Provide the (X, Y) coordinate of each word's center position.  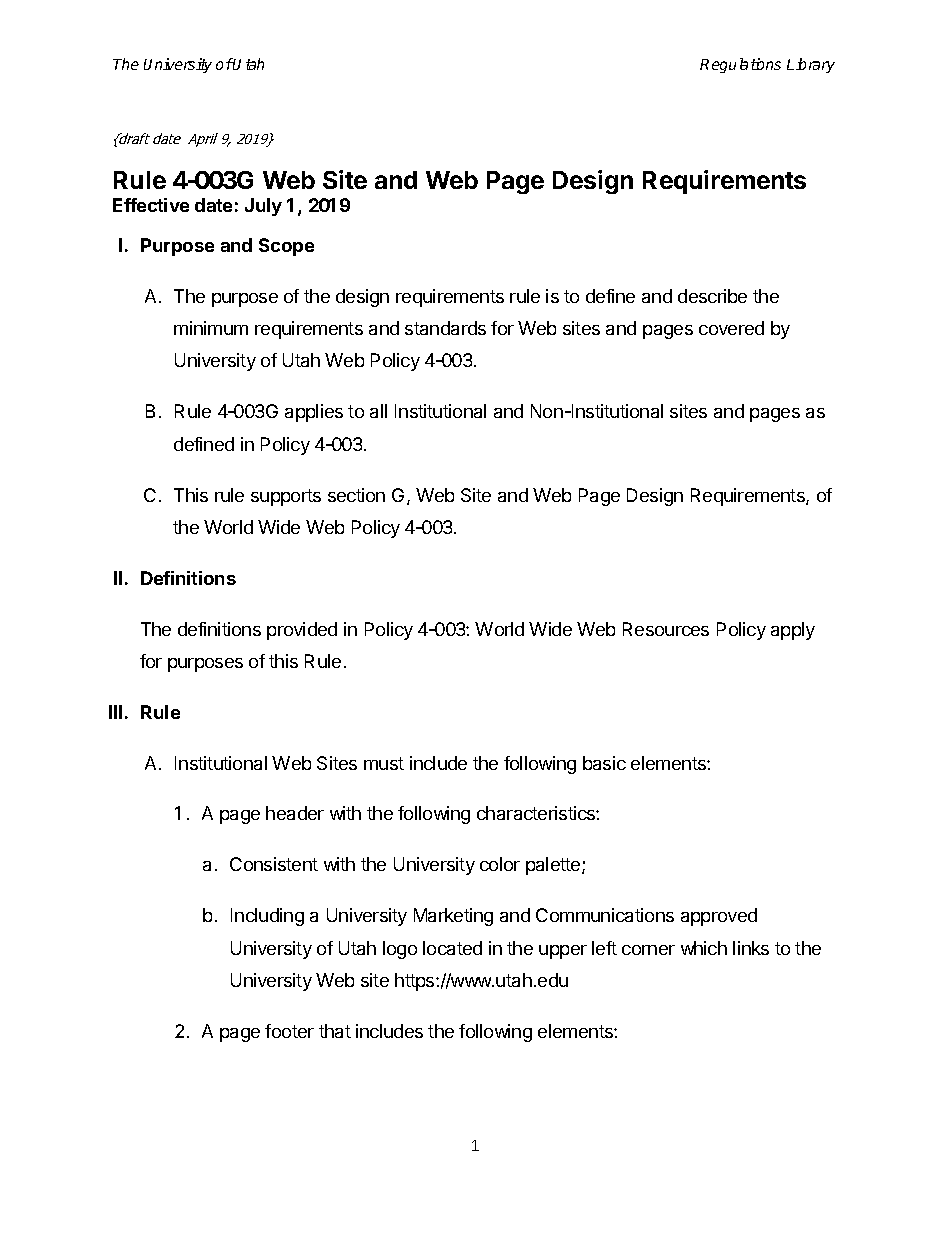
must (384, 763)
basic (604, 763)
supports (286, 497)
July (263, 207)
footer (289, 1031)
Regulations (740, 65)
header (295, 813)
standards (445, 328)
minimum (211, 328)
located (452, 948)
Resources (666, 629)
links (751, 948)
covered (731, 328)
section (356, 495)
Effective (151, 205)
